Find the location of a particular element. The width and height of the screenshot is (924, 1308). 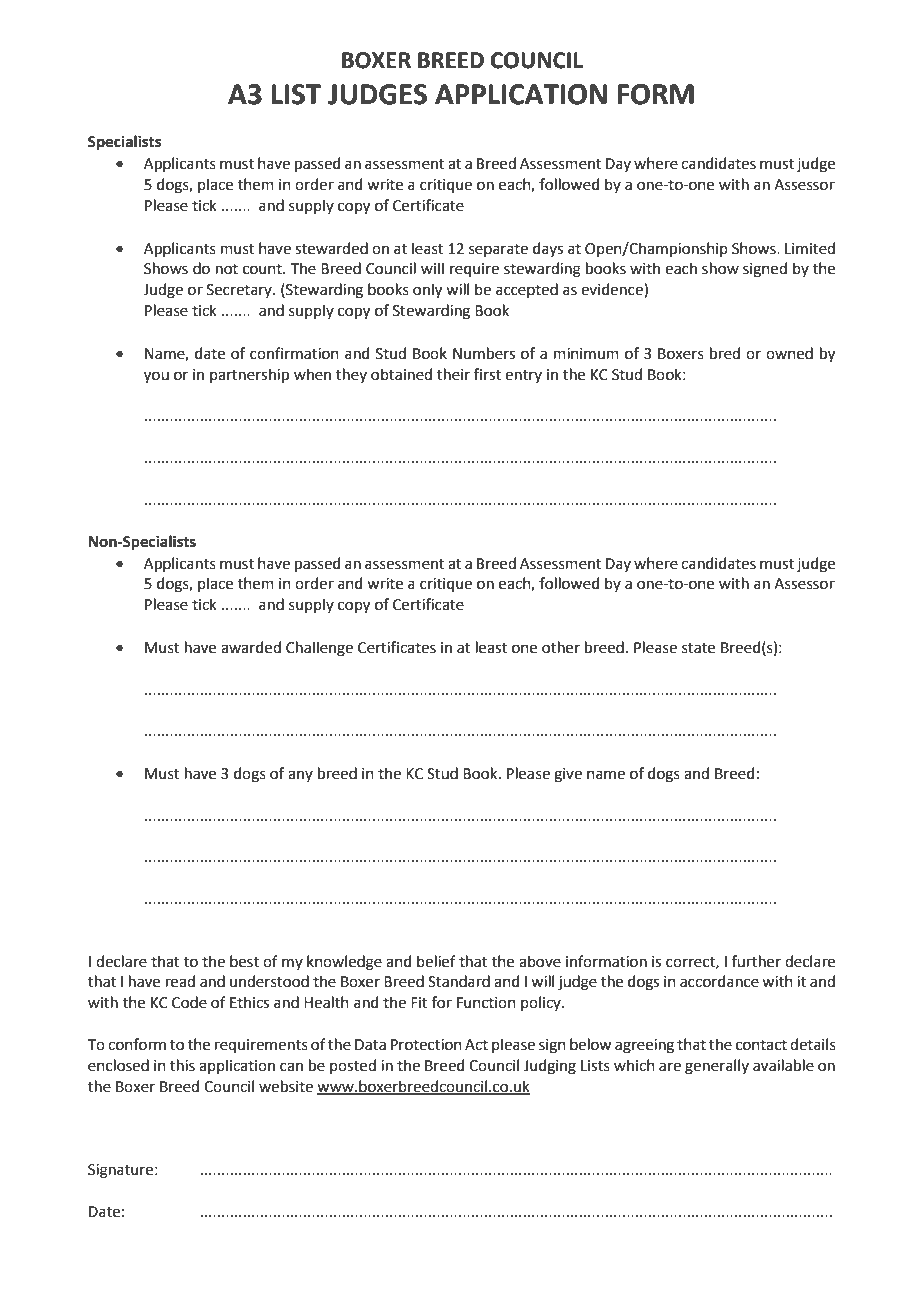

other is located at coordinates (561, 647).
